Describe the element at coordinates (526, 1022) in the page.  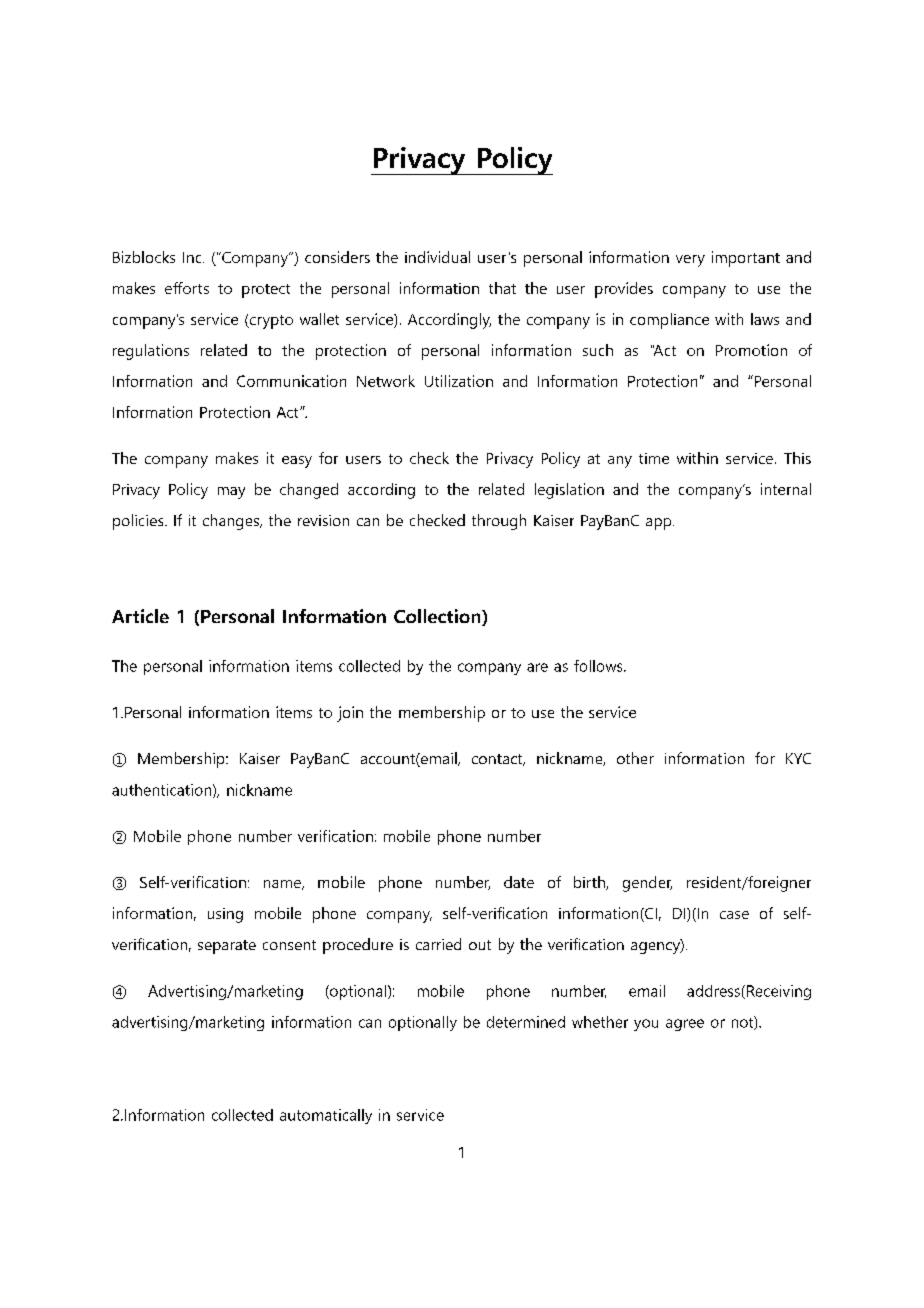
I see `determined` at that location.
